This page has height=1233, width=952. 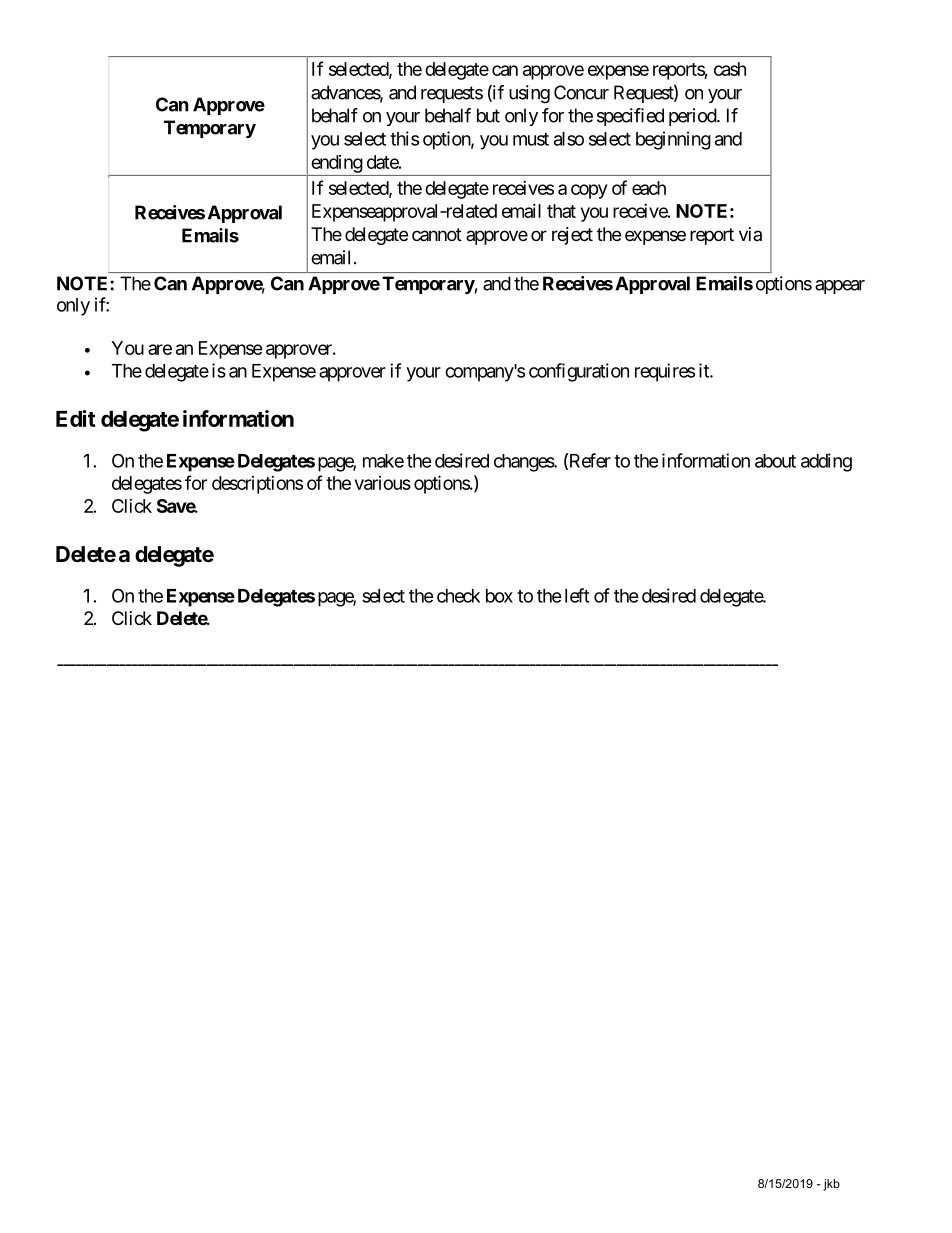 I want to click on check, so click(x=458, y=596).
